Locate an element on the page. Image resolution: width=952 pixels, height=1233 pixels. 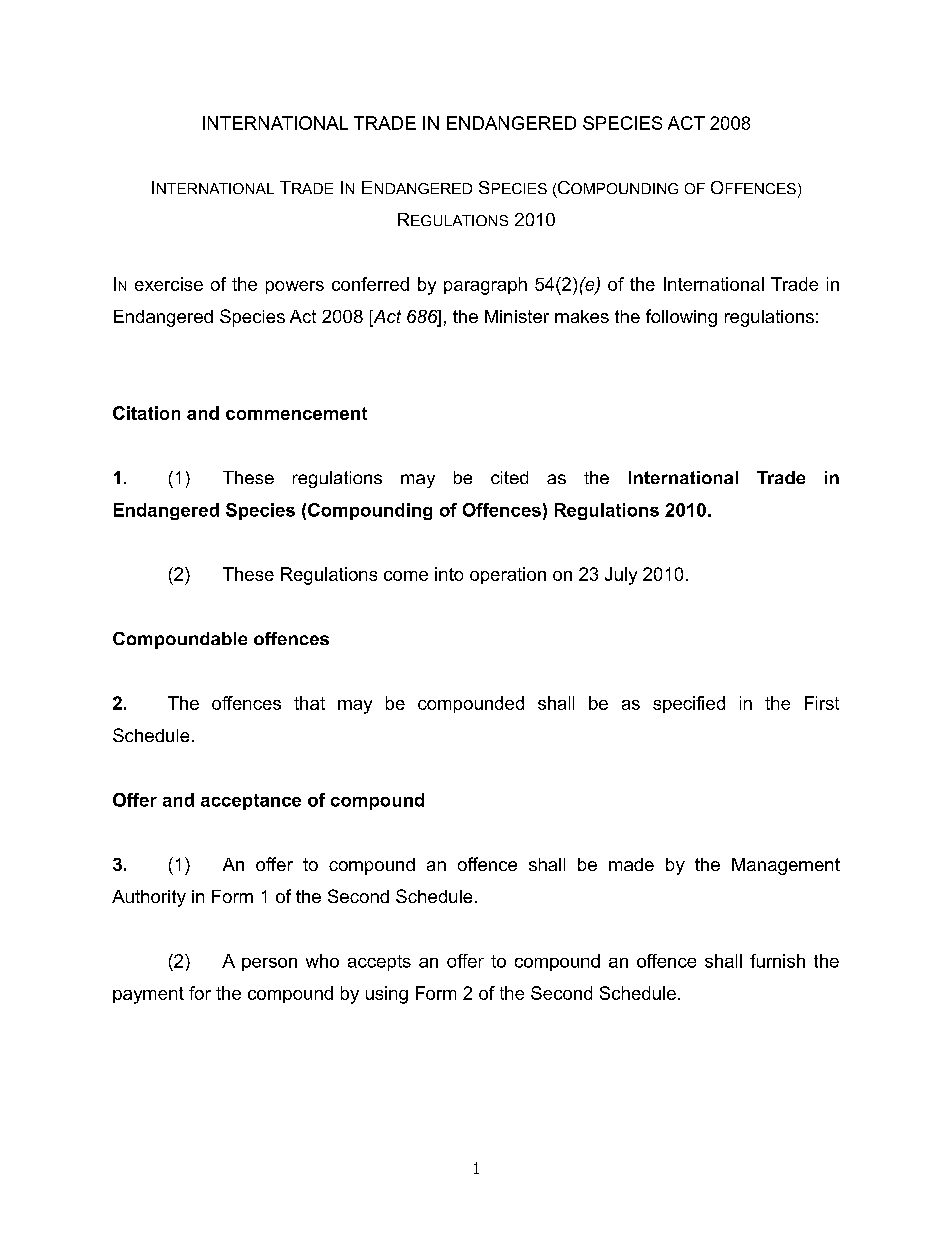
person is located at coordinates (269, 964).
